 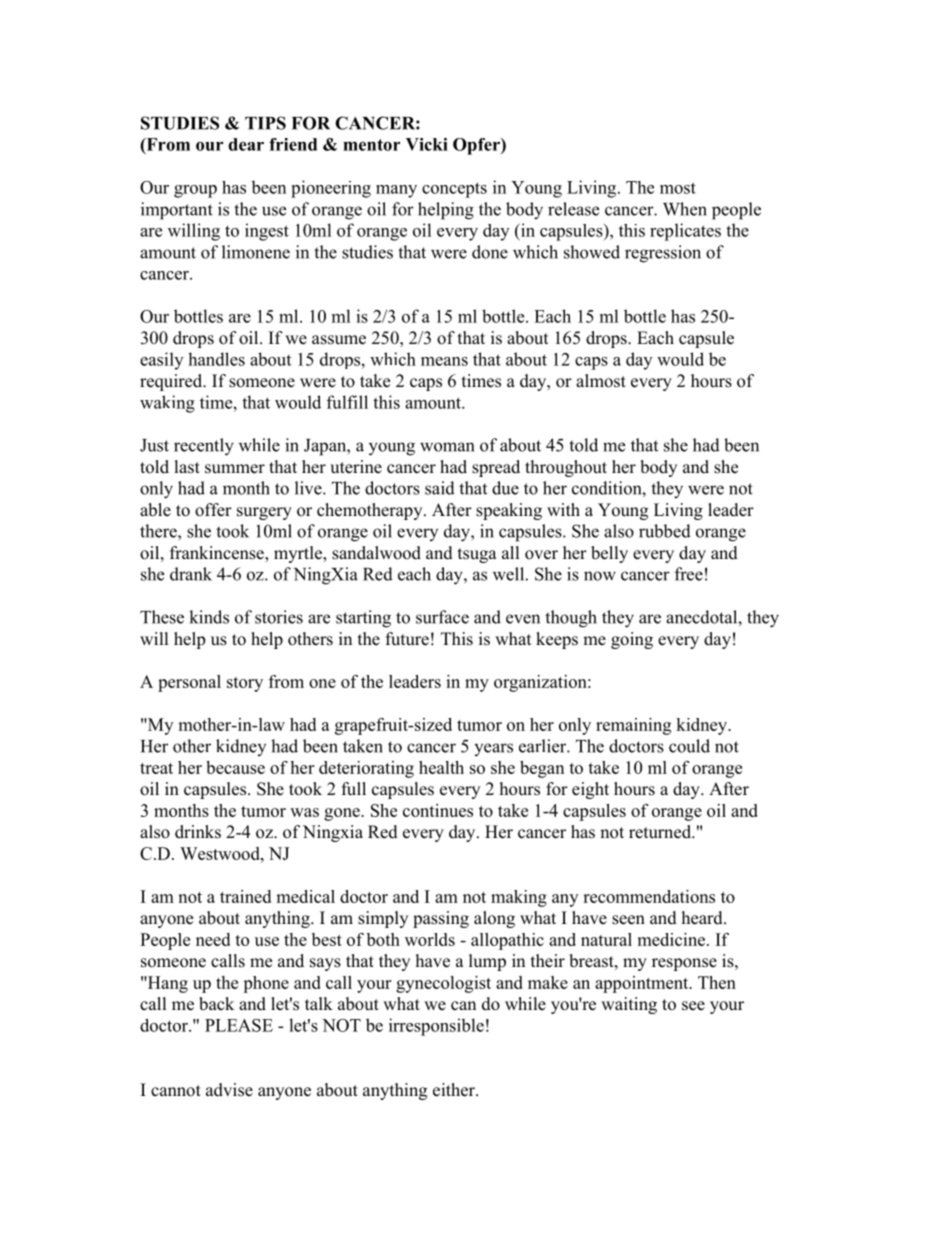 I want to click on going, so click(x=632, y=640).
